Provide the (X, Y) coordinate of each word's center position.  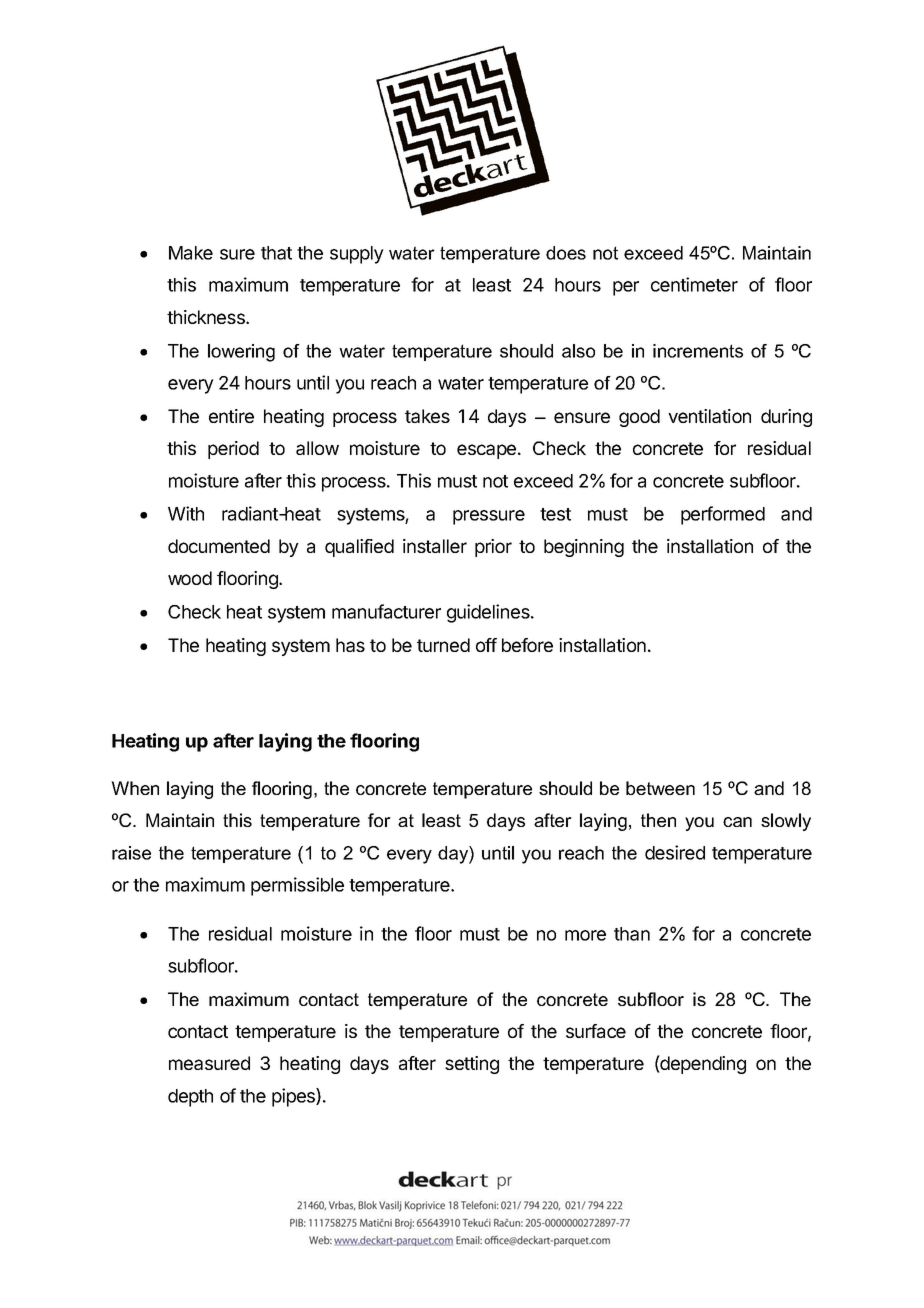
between (660, 788)
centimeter (694, 284)
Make (191, 253)
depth (190, 1098)
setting (472, 1065)
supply (357, 255)
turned (443, 645)
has (350, 645)
